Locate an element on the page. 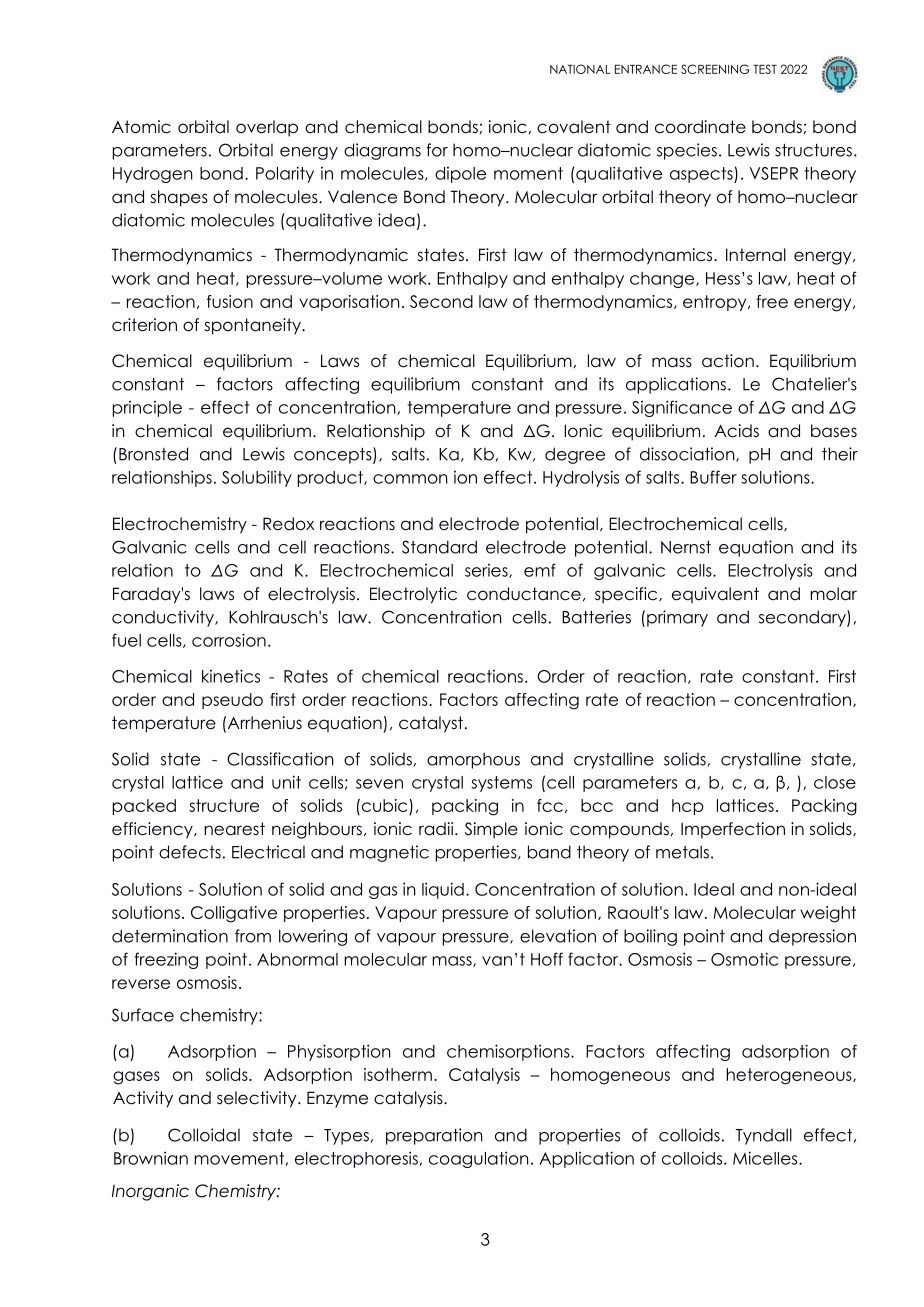  movement is located at coordinates (240, 1159).
